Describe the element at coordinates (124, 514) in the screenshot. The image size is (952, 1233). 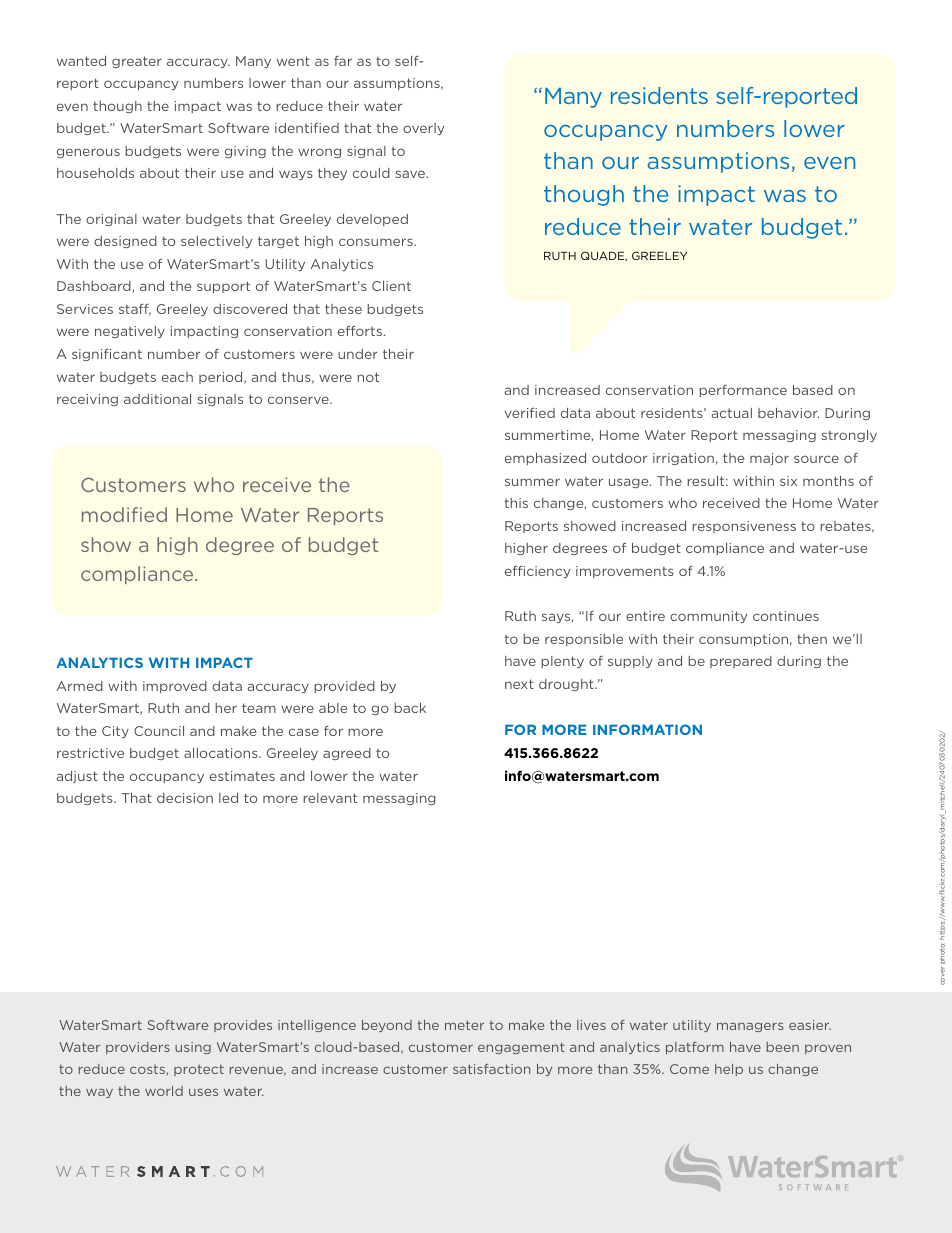
I see `modified` at that location.
